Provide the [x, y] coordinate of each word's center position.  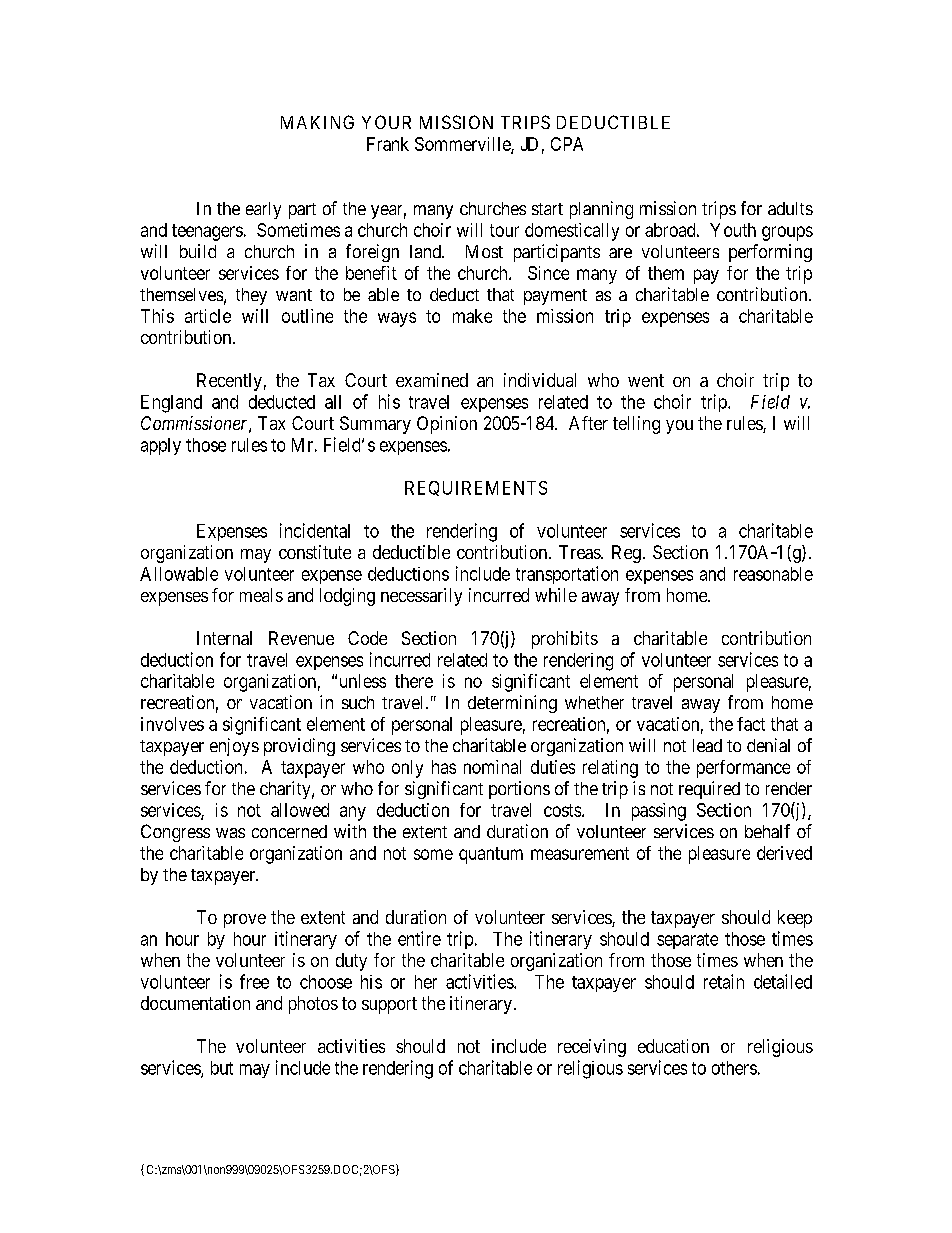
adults [790, 208]
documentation [195, 1003]
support [389, 1005]
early [263, 210]
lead [707, 745]
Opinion [447, 425]
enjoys [234, 747]
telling [636, 425]
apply [161, 446]
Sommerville [463, 145]
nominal [492, 767]
